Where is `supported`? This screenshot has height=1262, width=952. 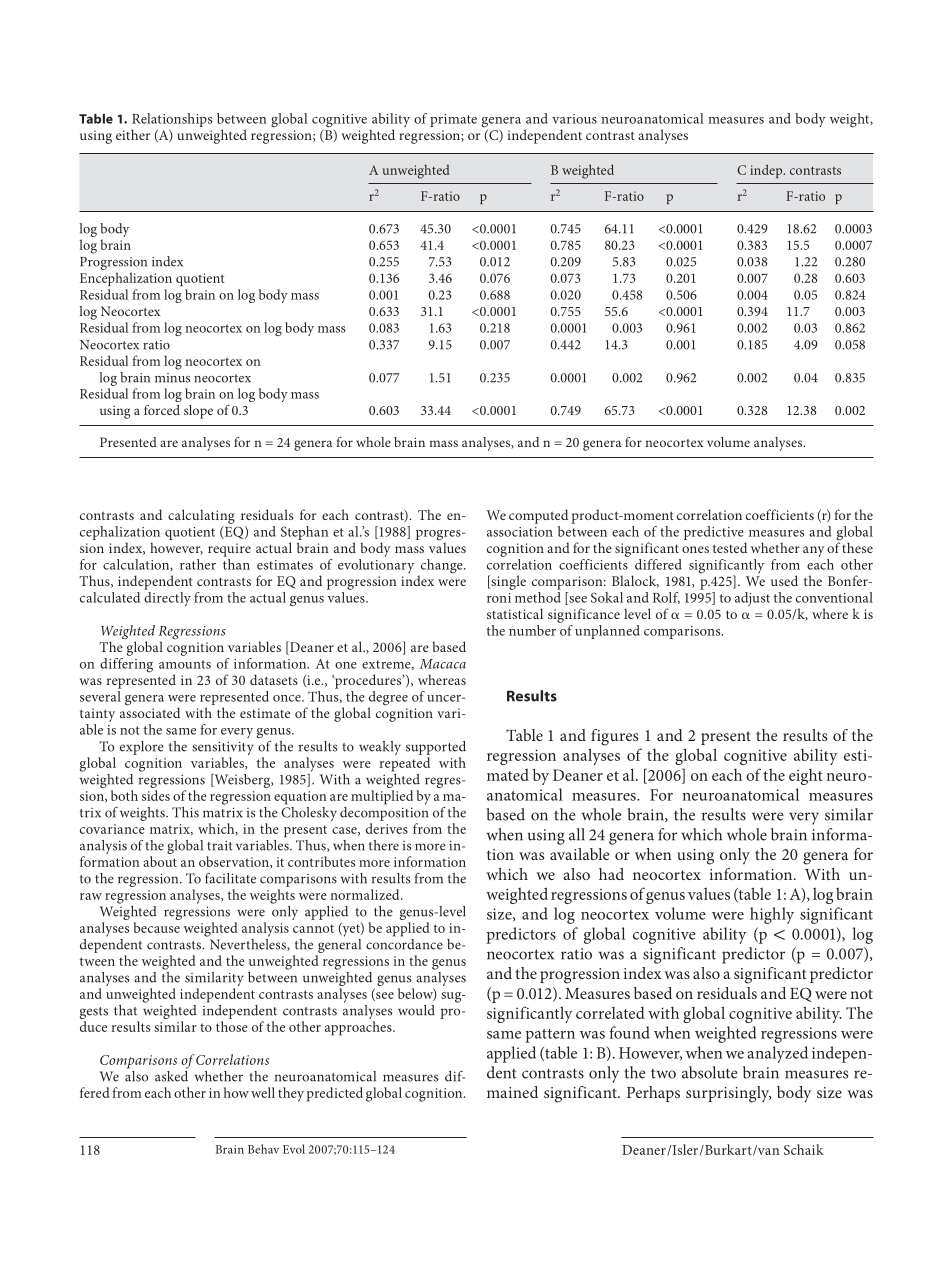
supported is located at coordinates (436, 748).
